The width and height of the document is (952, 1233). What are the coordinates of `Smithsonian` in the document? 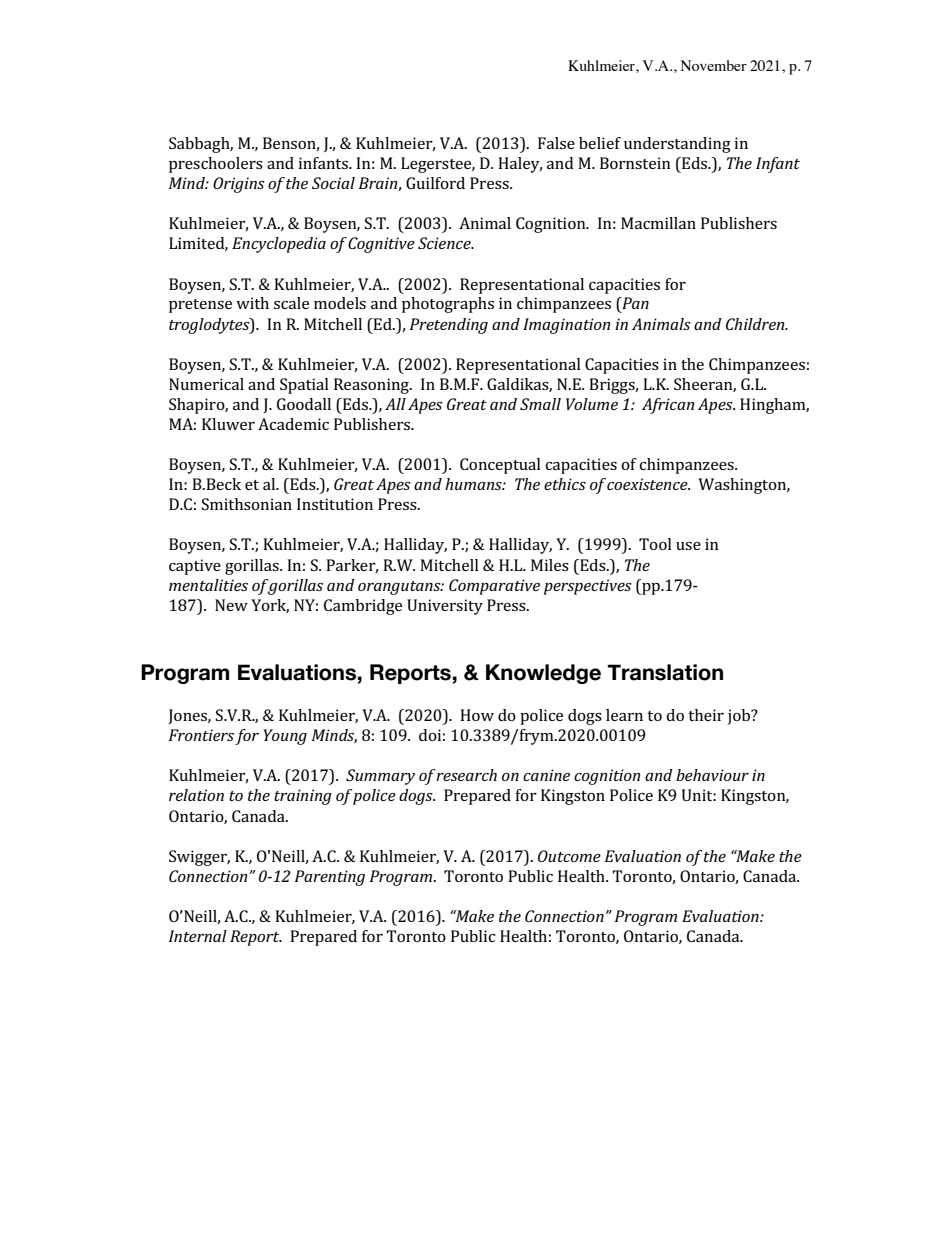 It's located at (247, 504).
